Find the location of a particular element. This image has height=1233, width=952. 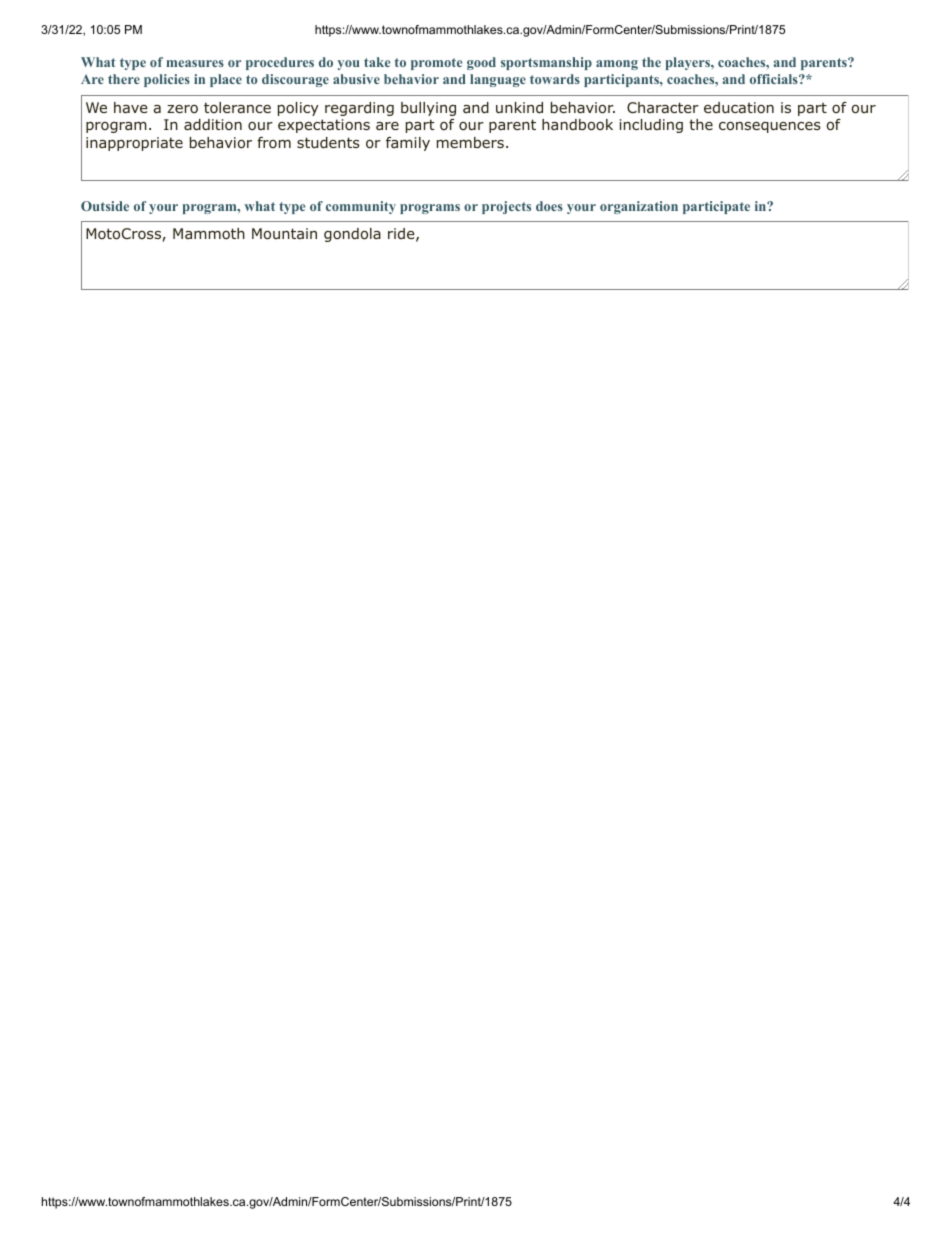

Mountain is located at coordinates (284, 234).
